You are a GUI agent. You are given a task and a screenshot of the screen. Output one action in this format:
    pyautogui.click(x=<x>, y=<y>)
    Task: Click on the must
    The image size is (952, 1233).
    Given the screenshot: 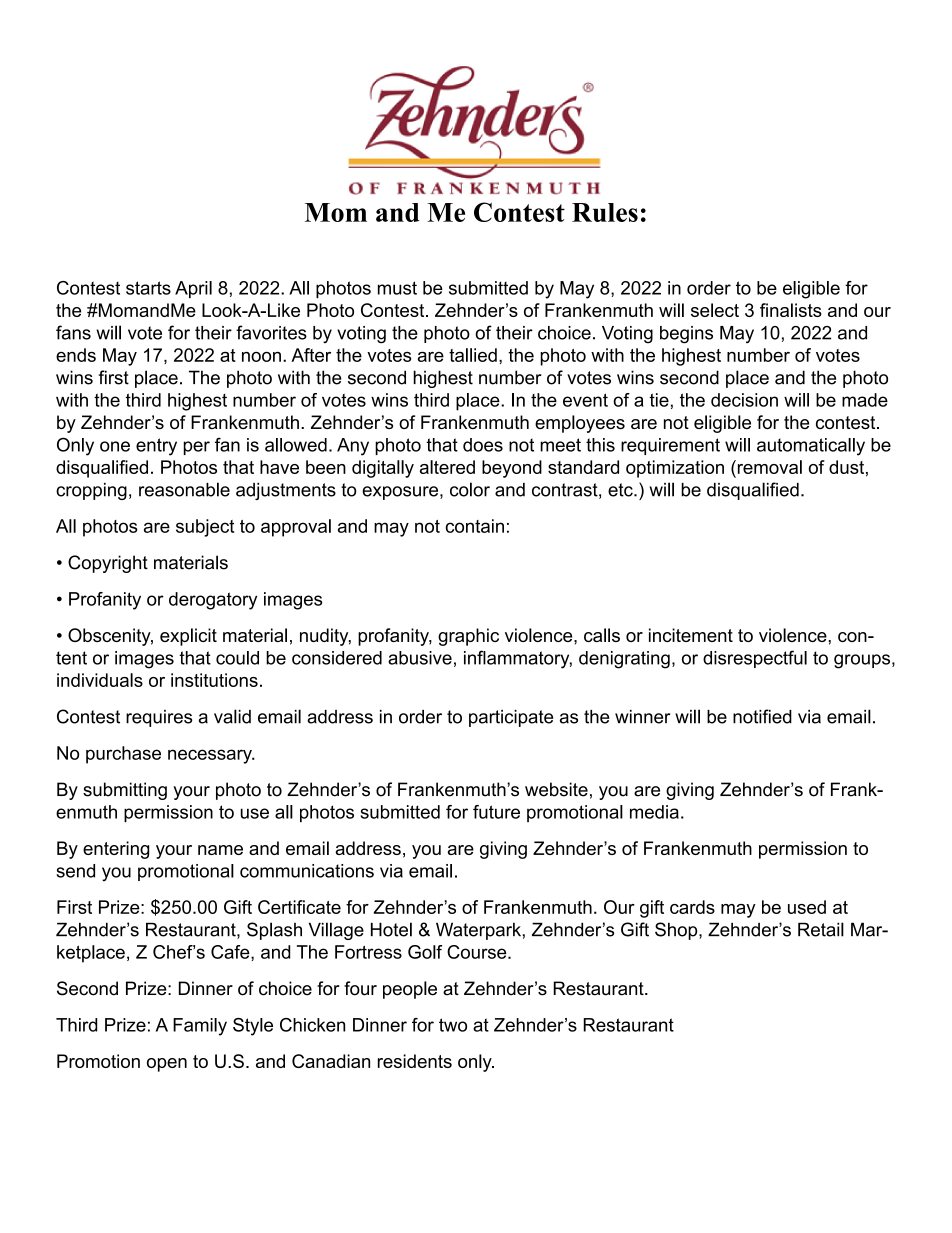 What is the action you would take?
    pyautogui.click(x=397, y=288)
